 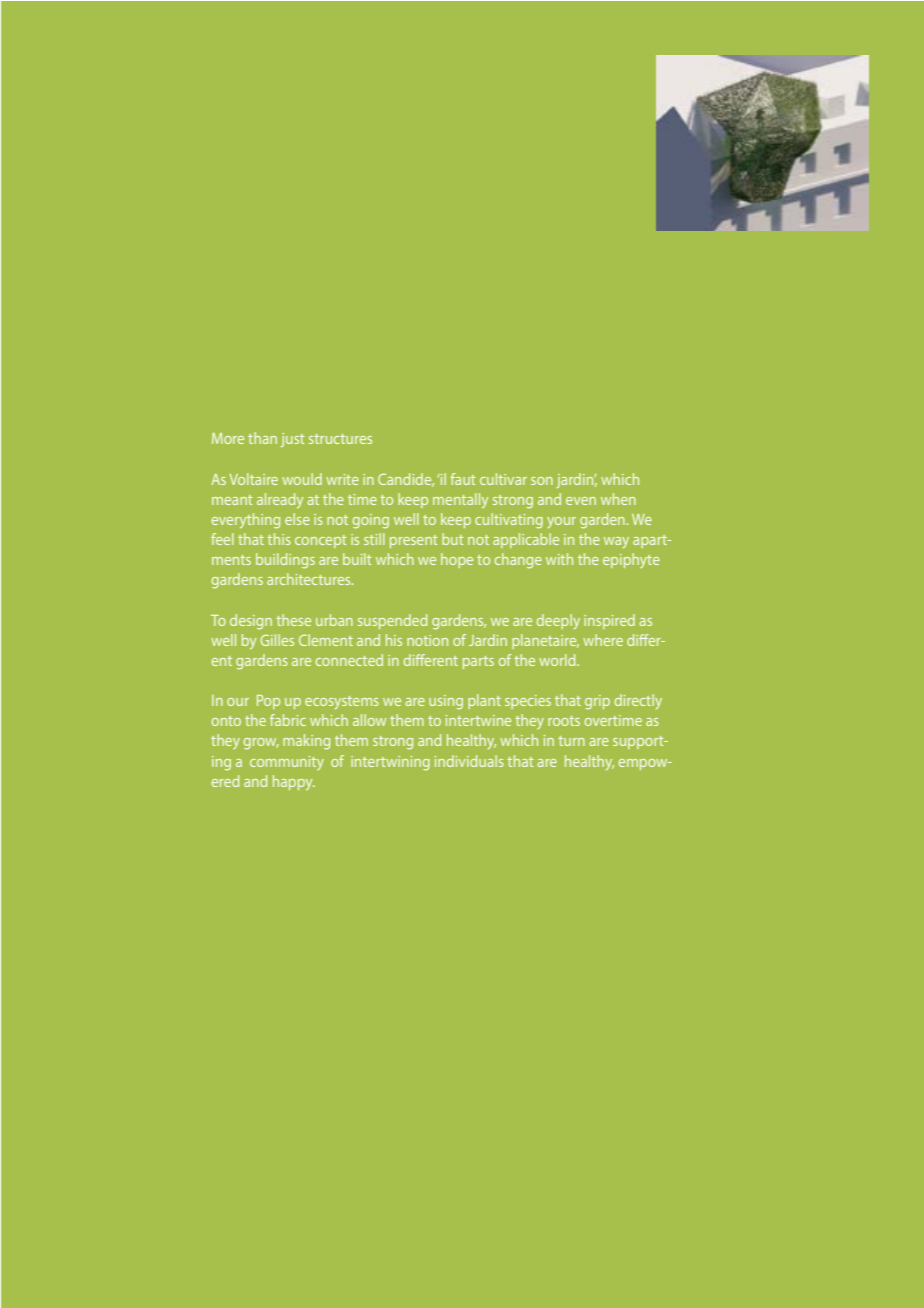 I want to click on grip, so click(x=597, y=702).
